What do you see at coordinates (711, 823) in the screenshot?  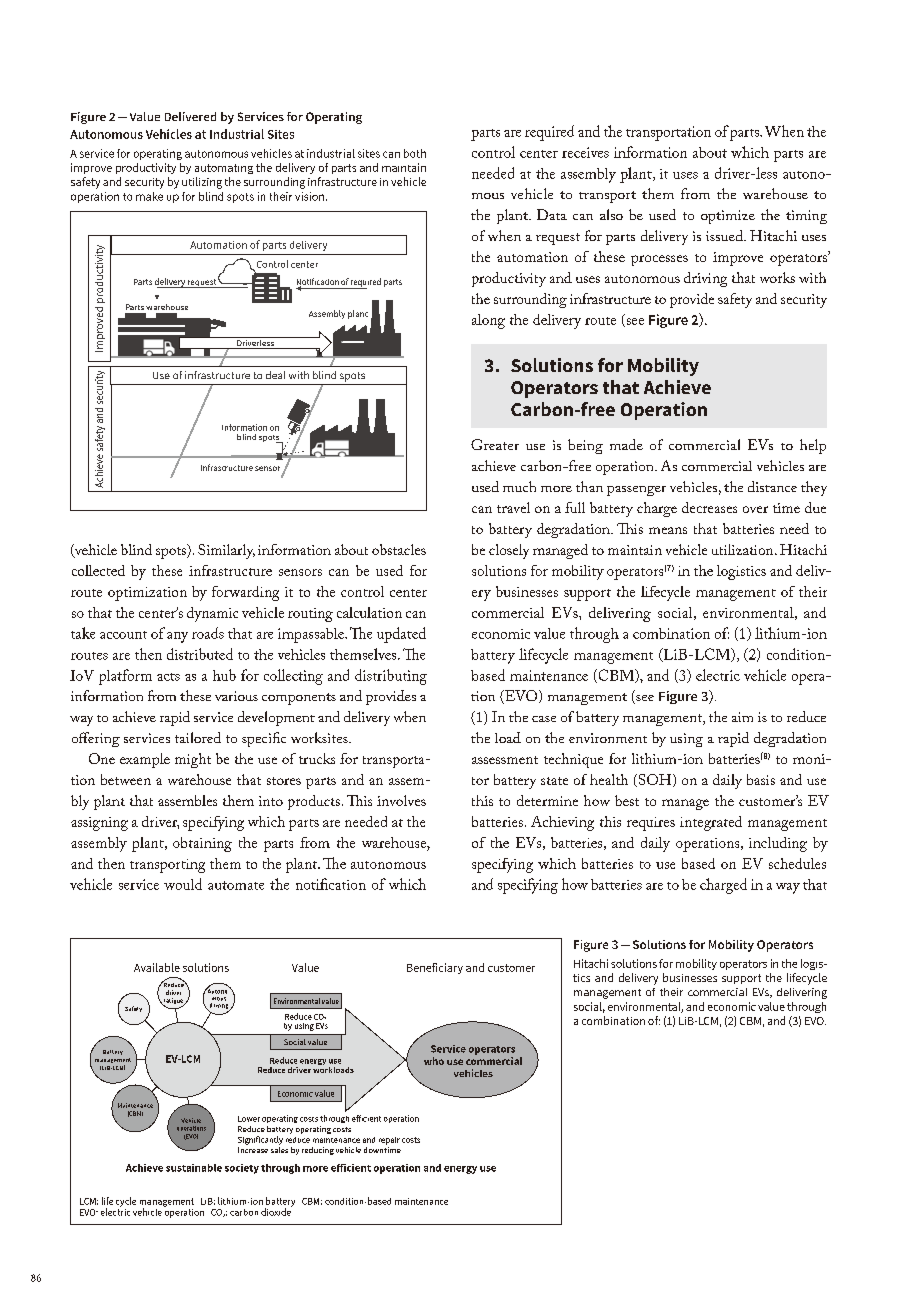 I see `integrated` at bounding box center [711, 823].
